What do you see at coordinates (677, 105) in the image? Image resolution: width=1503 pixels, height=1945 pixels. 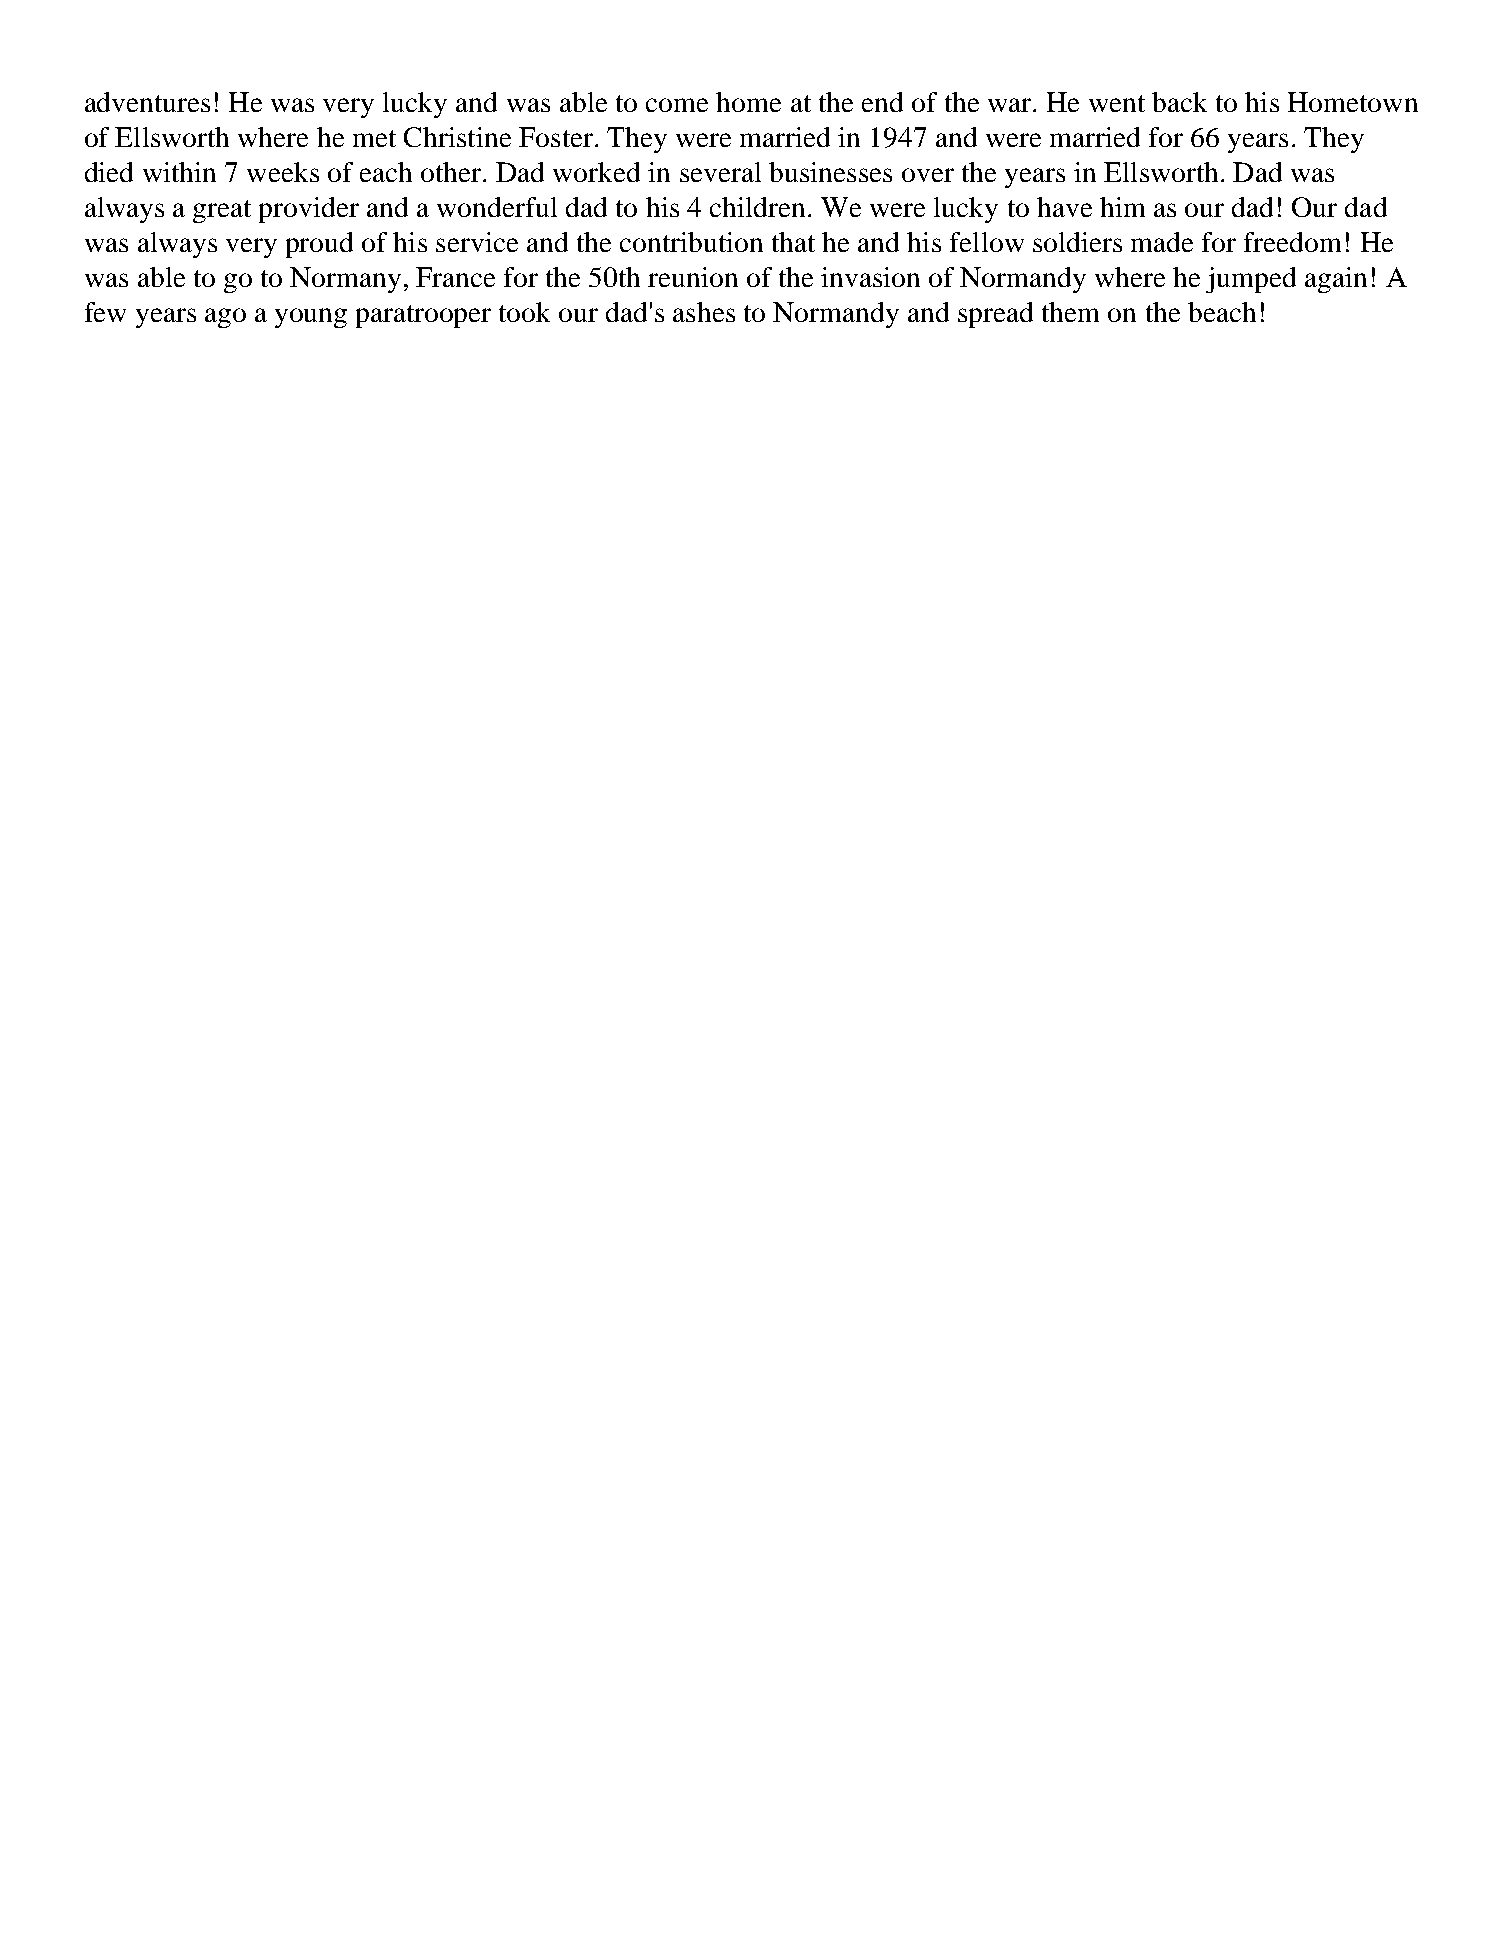 I see `come` at bounding box center [677, 105].
